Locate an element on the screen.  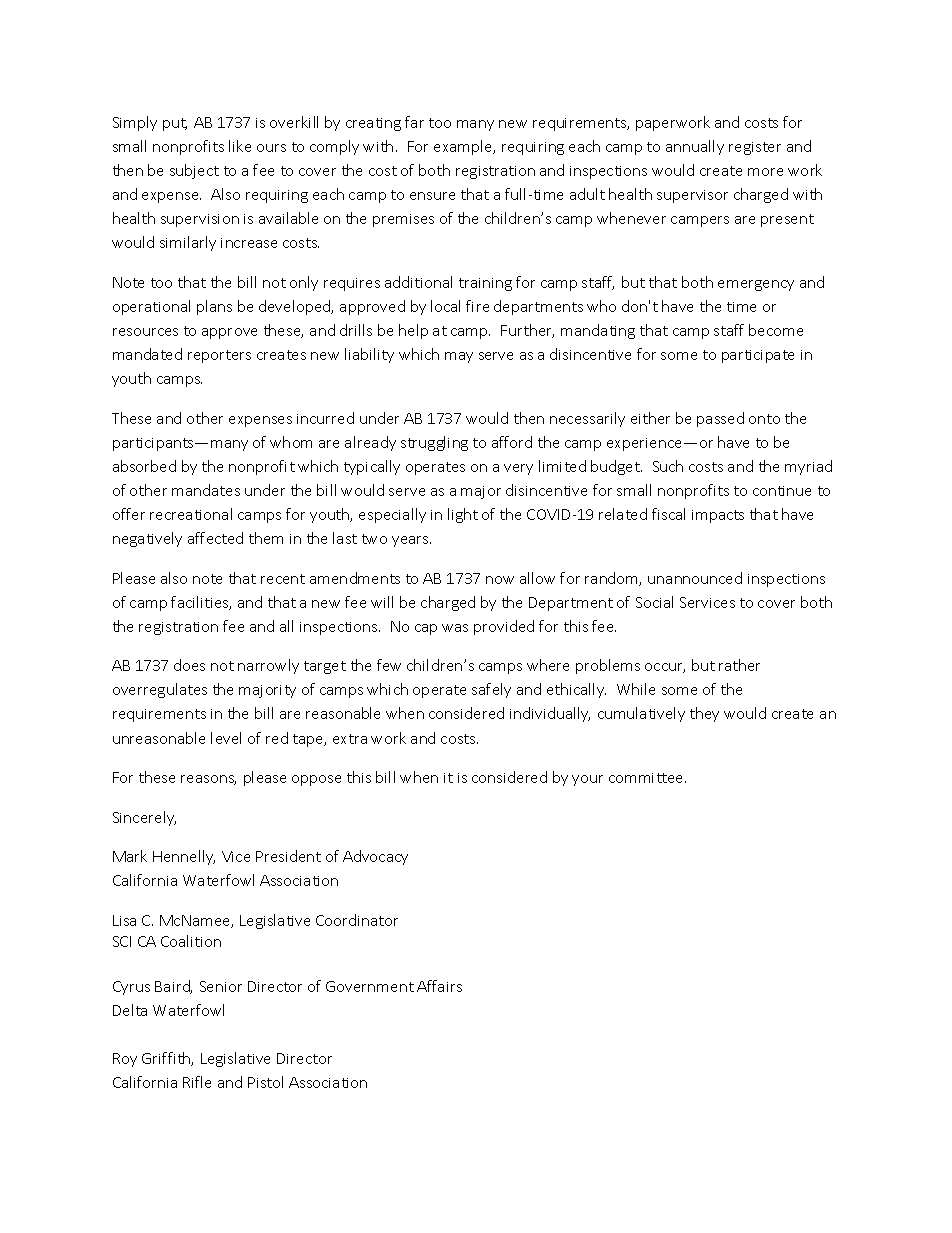
Government is located at coordinates (370, 986).
